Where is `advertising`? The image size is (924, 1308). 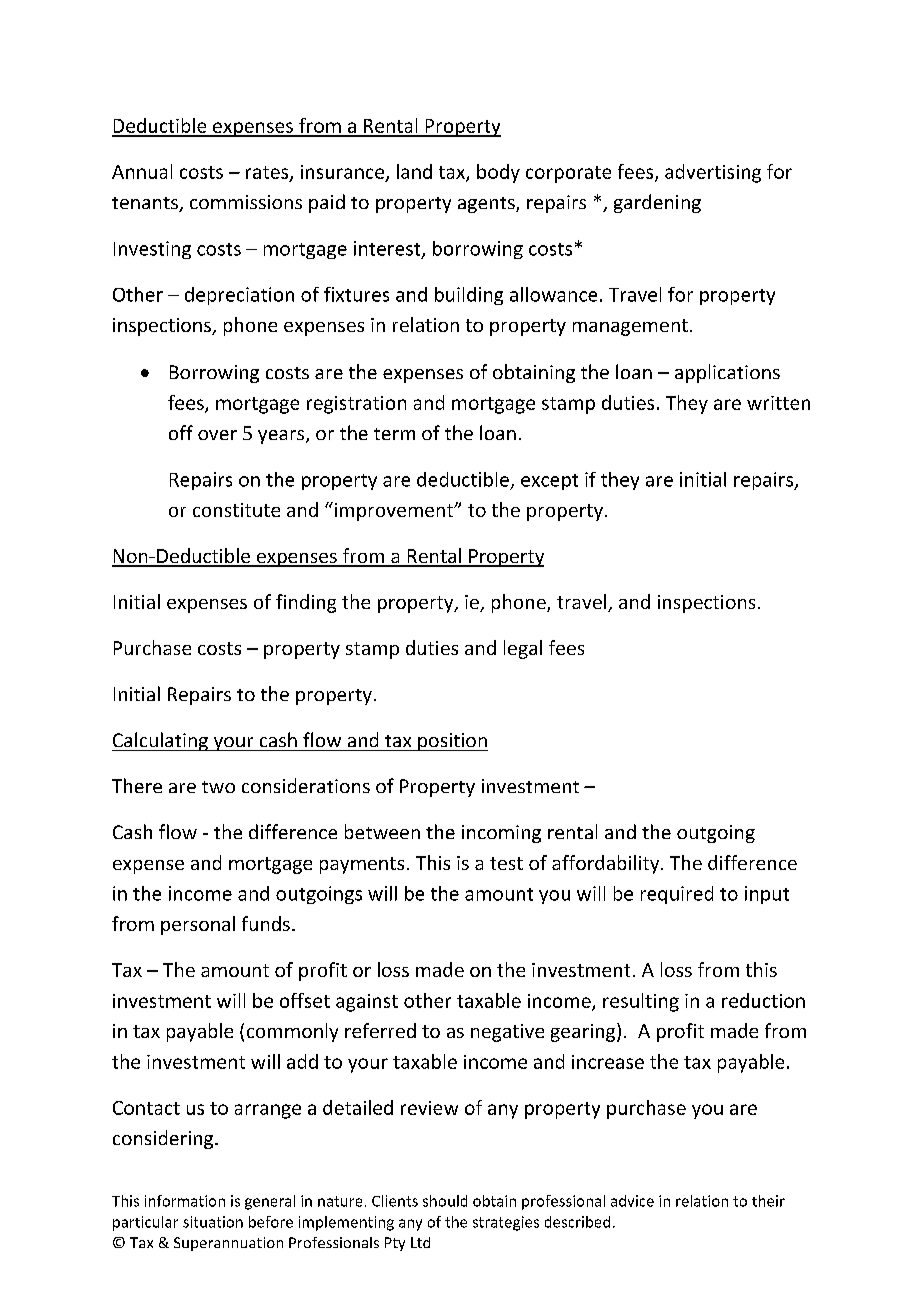
advertising is located at coordinates (713, 173).
